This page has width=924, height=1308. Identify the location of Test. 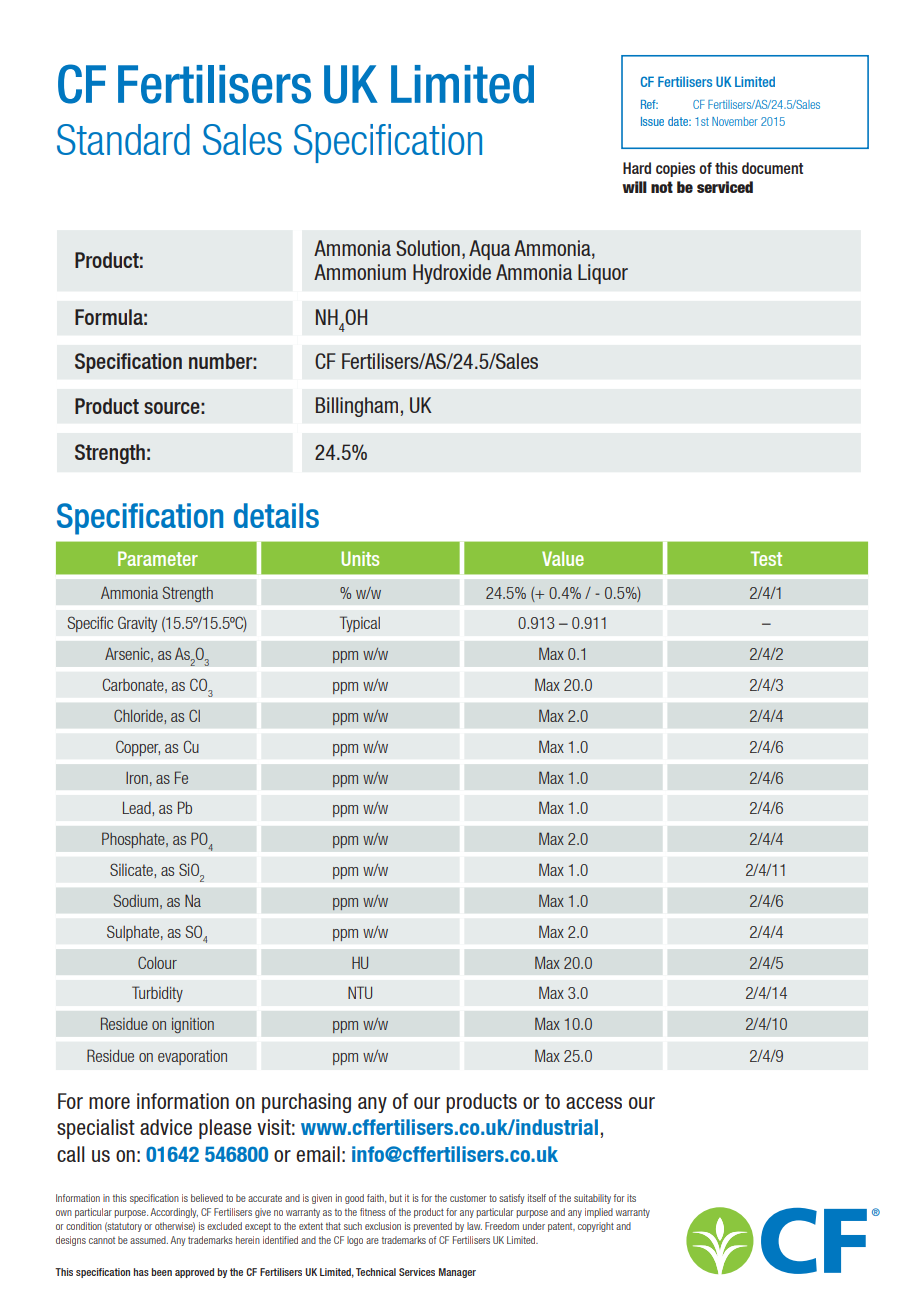
(766, 558).
